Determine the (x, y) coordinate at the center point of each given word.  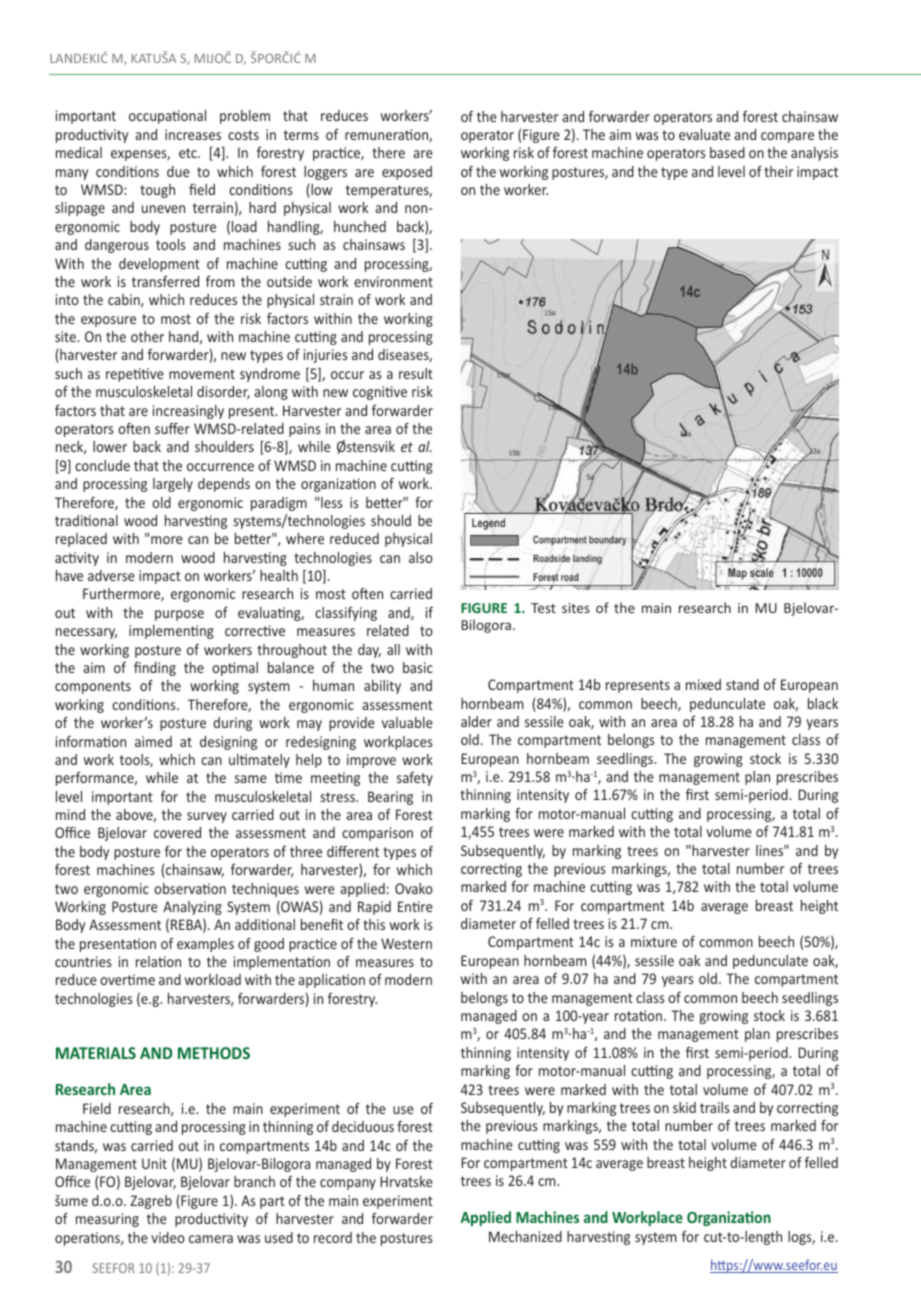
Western (406, 943)
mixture (654, 941)
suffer (172, 428)
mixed (703, 684)
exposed (407, 173)
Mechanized (525, 1236)
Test (543, 608)
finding (155, 669)
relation (158, 961)
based (727, 152)
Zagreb (151, 1202)
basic (418, 667)
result (416, 373)
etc (189, 153)
